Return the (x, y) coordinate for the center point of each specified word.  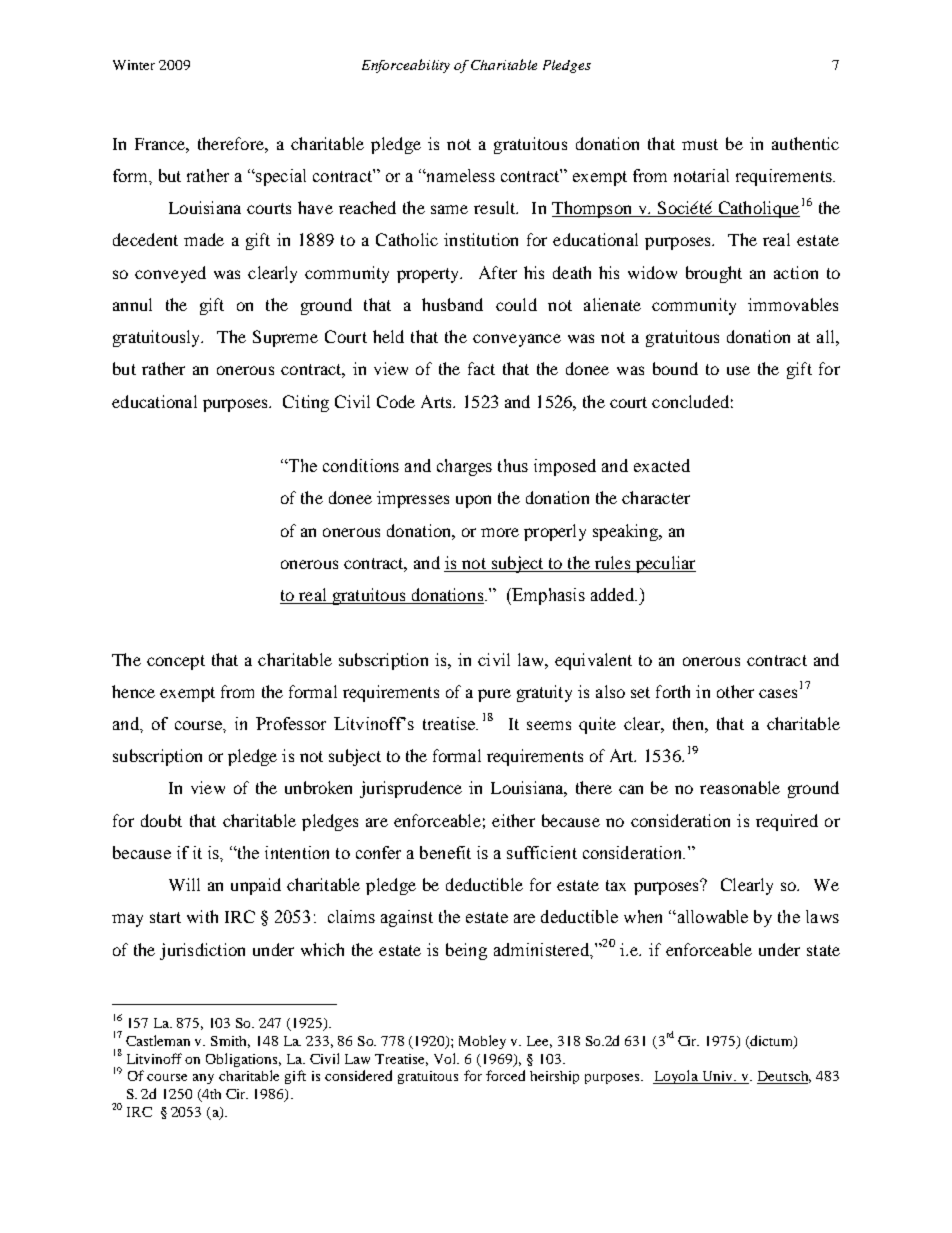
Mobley (482, 1042)
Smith (230, 1042)
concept (176, 662)
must (700, 144)
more (500, 532)
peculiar (664, 564)
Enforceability (406, 66)
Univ (717, 1077)
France (161, 144)
